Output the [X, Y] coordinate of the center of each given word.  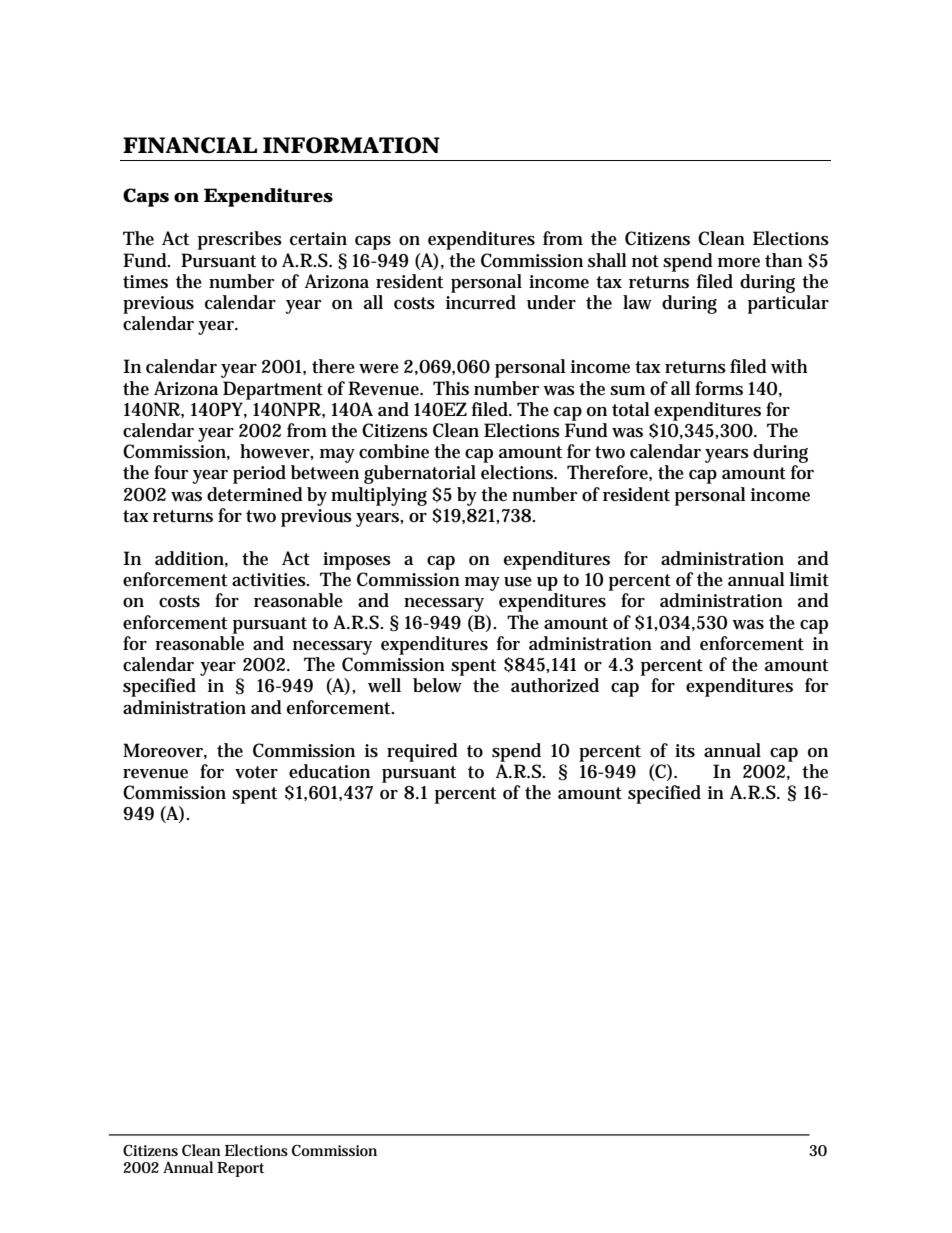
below [437, 685]
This [451, 388]
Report [240, 1169]
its [685, 751]
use [518, 582]
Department [273, 390]
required [422, 752]
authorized [555, 685]
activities [270, 580]
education [329, 771]
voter [256, 772]
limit [809, 579]
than [784, 260]
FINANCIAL [190, 145]
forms [719, 388]
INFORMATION [351, 145]
